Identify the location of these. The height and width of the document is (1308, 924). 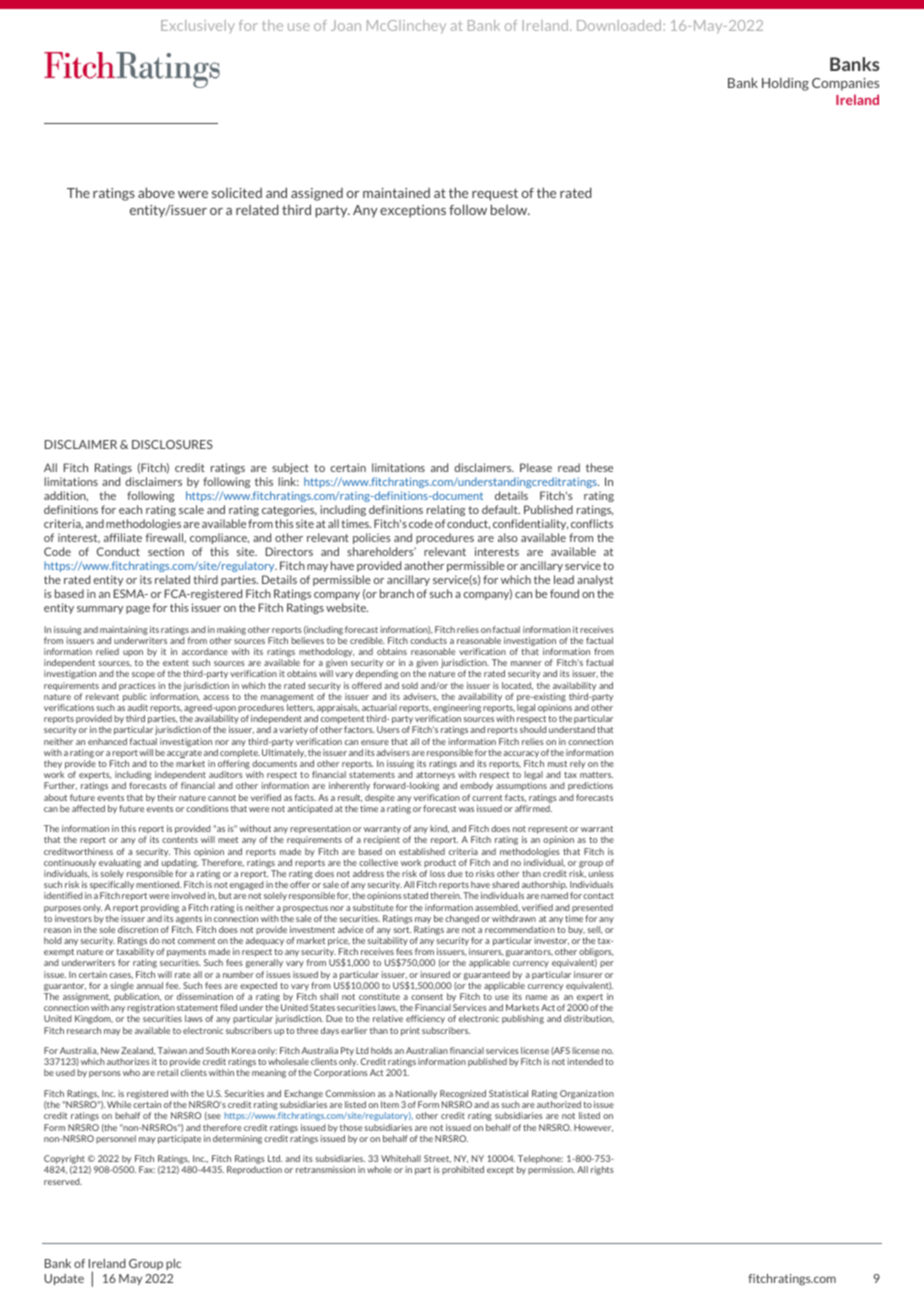
(599, 467).
